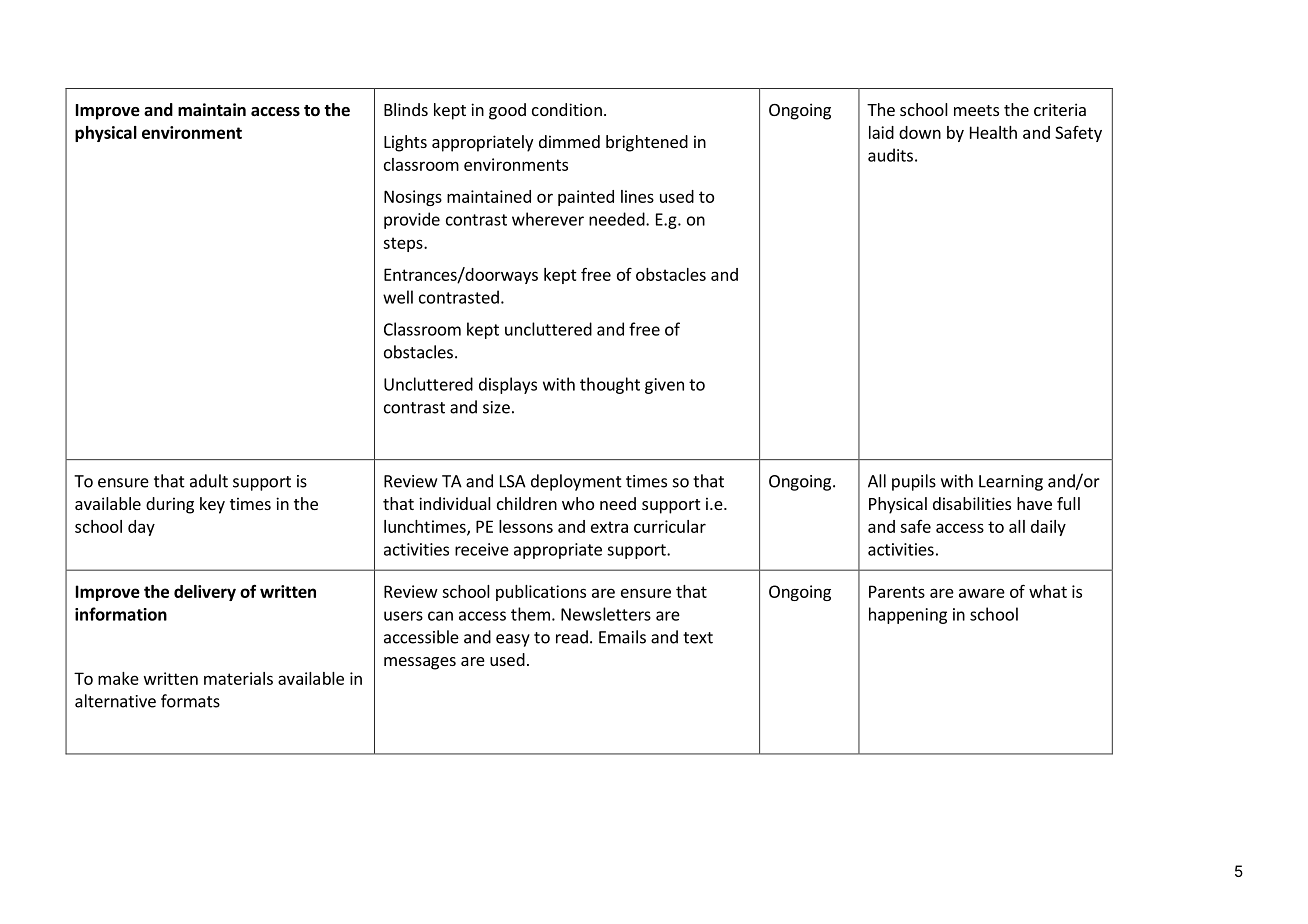  Describe the element at coordinates (572, 637) in the document. I see `read` at that location.
